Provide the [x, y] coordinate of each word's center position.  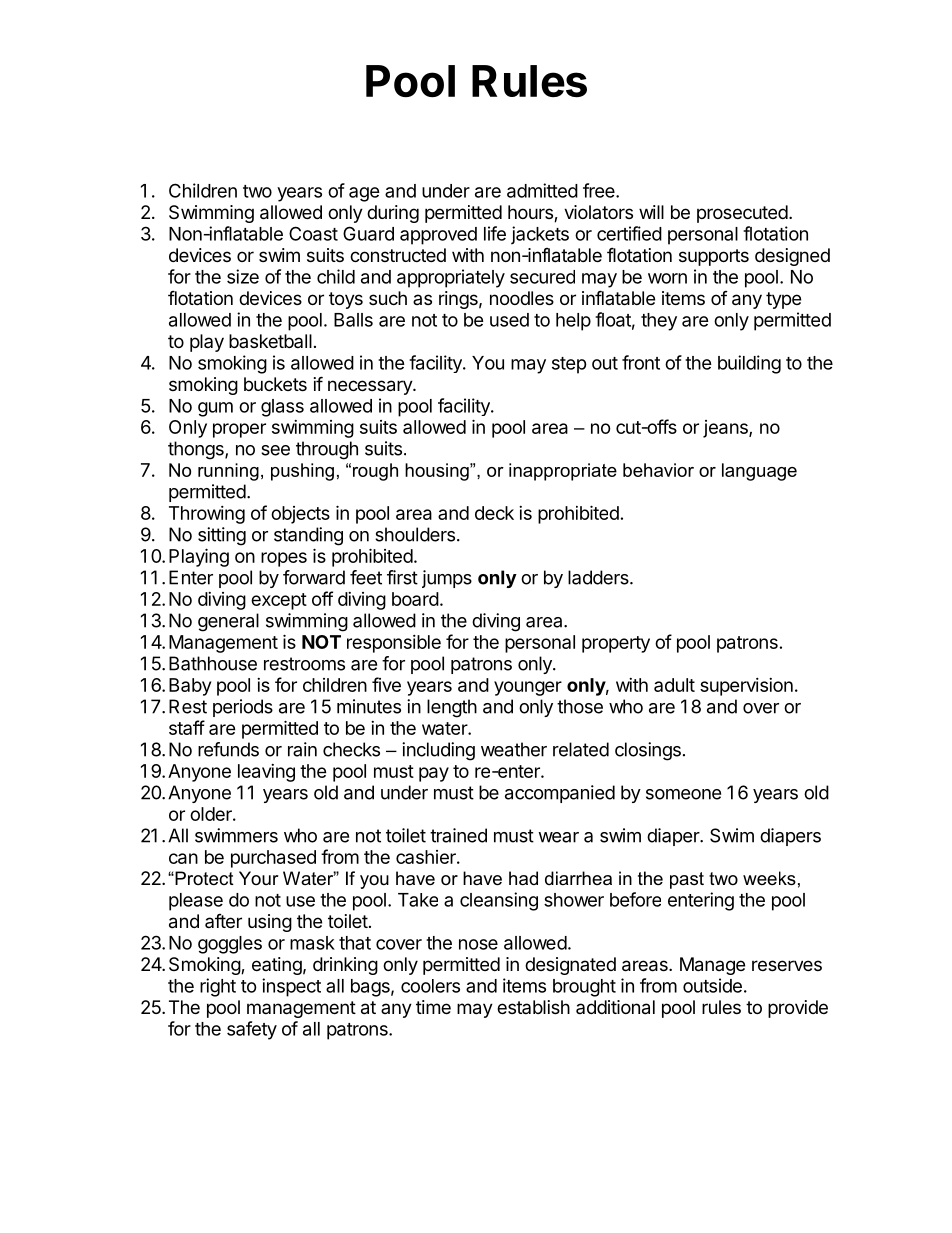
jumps [447, 579]
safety [252, 1030]
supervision [746, 687]
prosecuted [742, 214]
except [279, 601]
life [495, 233]
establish [533, 1007]
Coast [313, 233]
